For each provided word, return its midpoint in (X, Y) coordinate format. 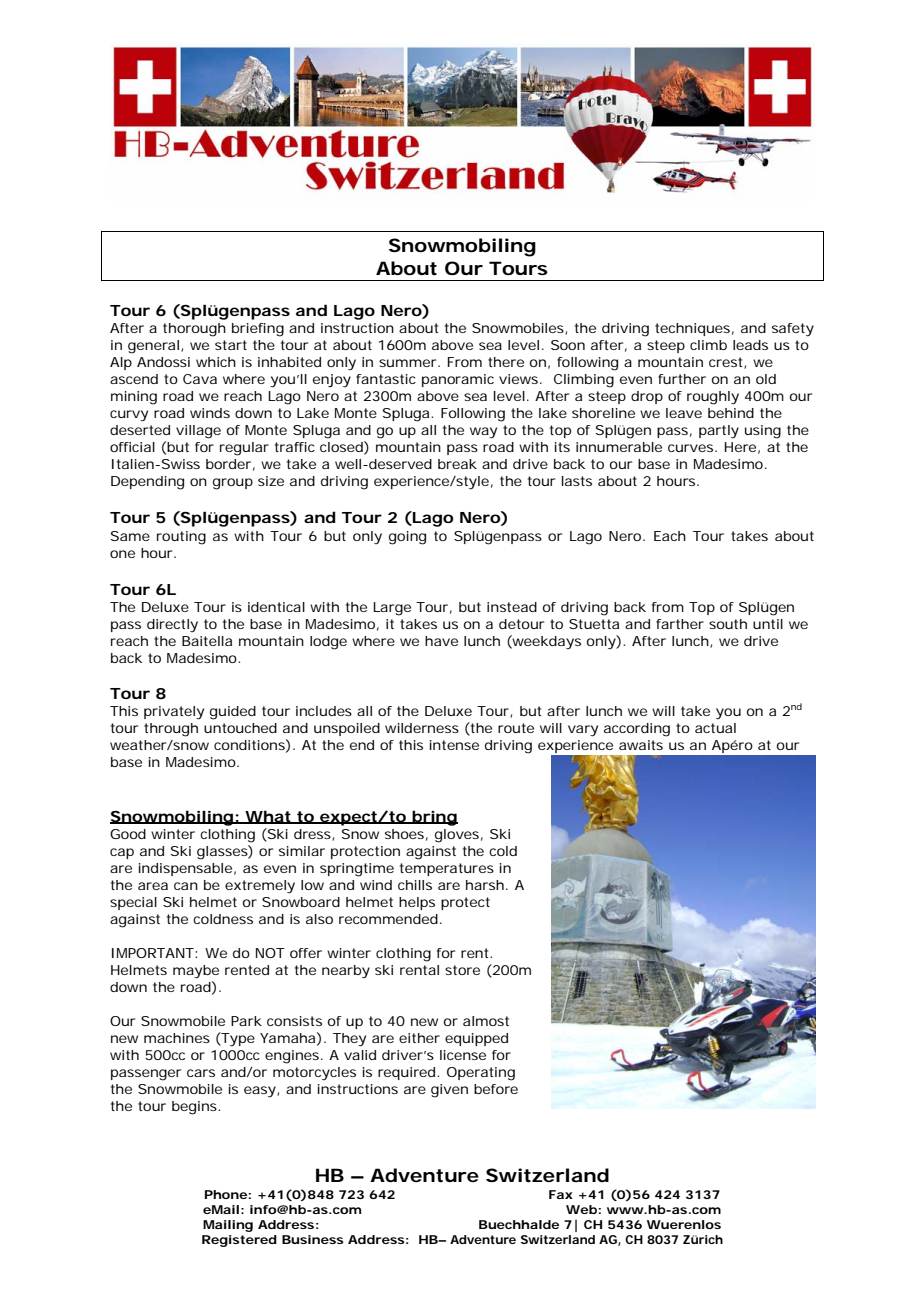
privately (174, 713)
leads (750, 345)
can (186, 886)
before (496, 1089)
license (463, 1055)
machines (177, 1038)
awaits (641, 745)
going (407, 538)
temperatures (447, 869)
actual (715, 728)
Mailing (228, 1226)
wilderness (422, 728)
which (216, 362)
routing (181, 538)
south (728, 624)
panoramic (458, 380)
